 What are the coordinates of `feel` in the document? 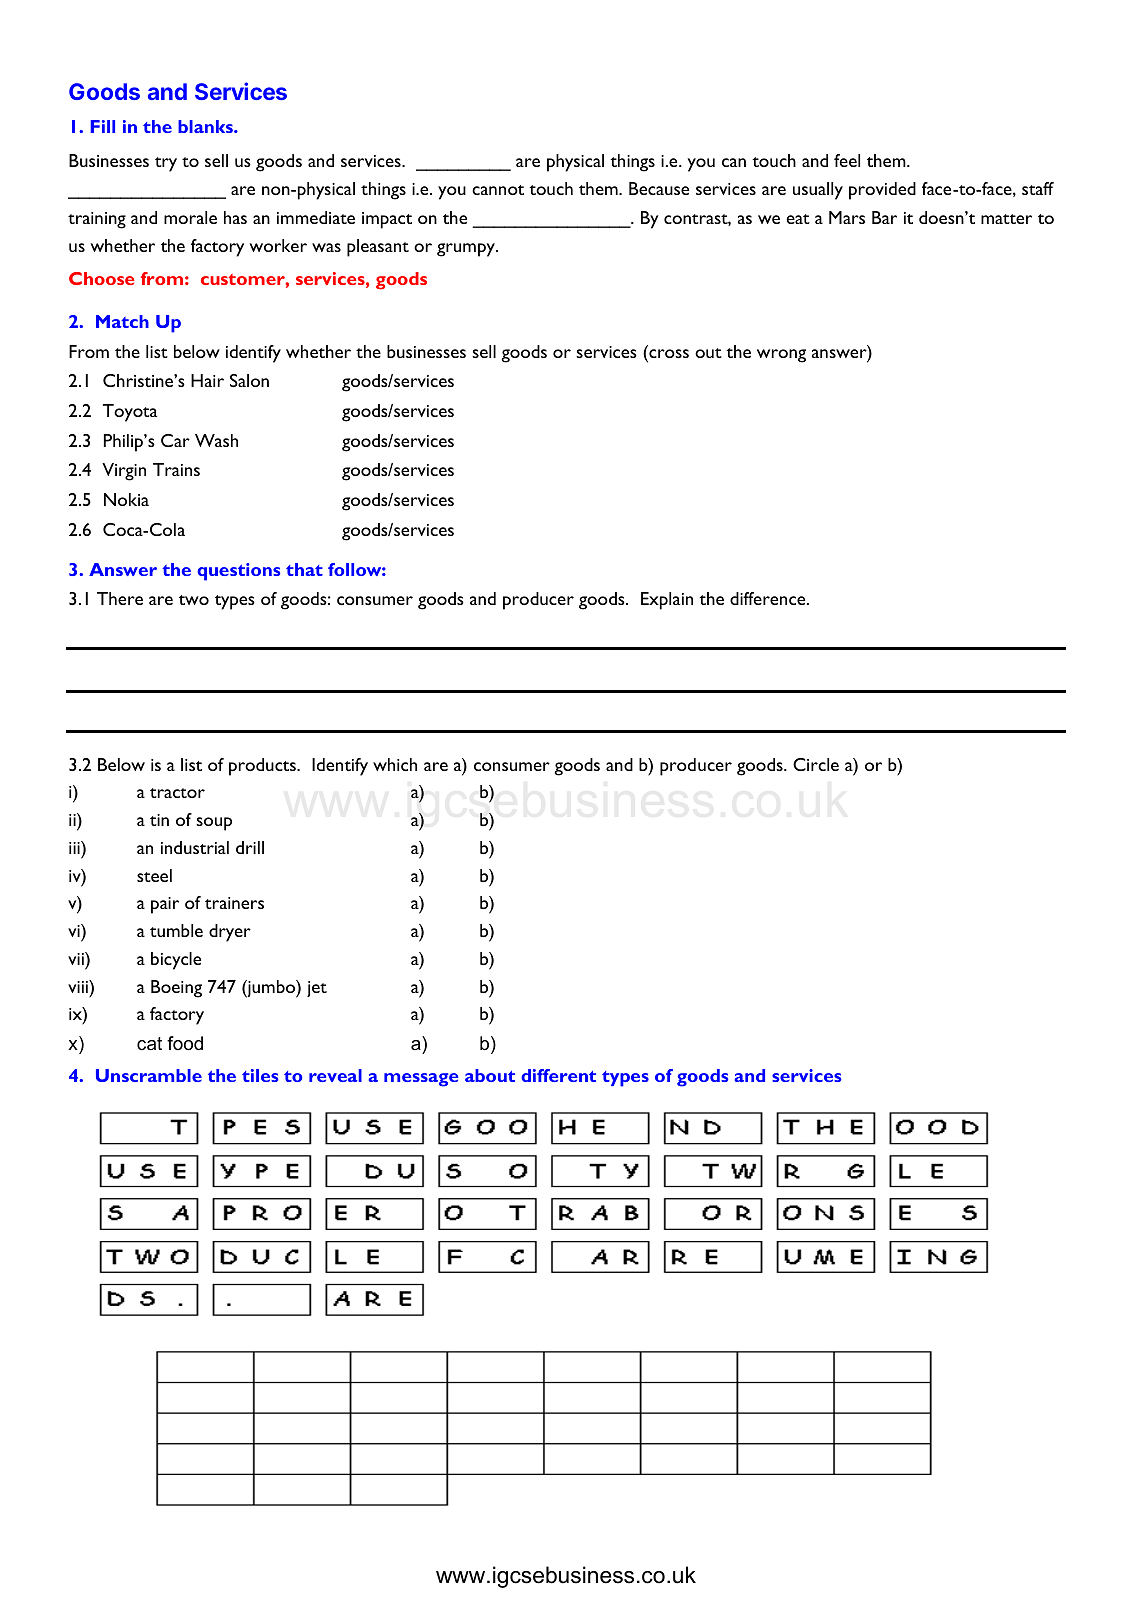 It's located at (847, 160).
